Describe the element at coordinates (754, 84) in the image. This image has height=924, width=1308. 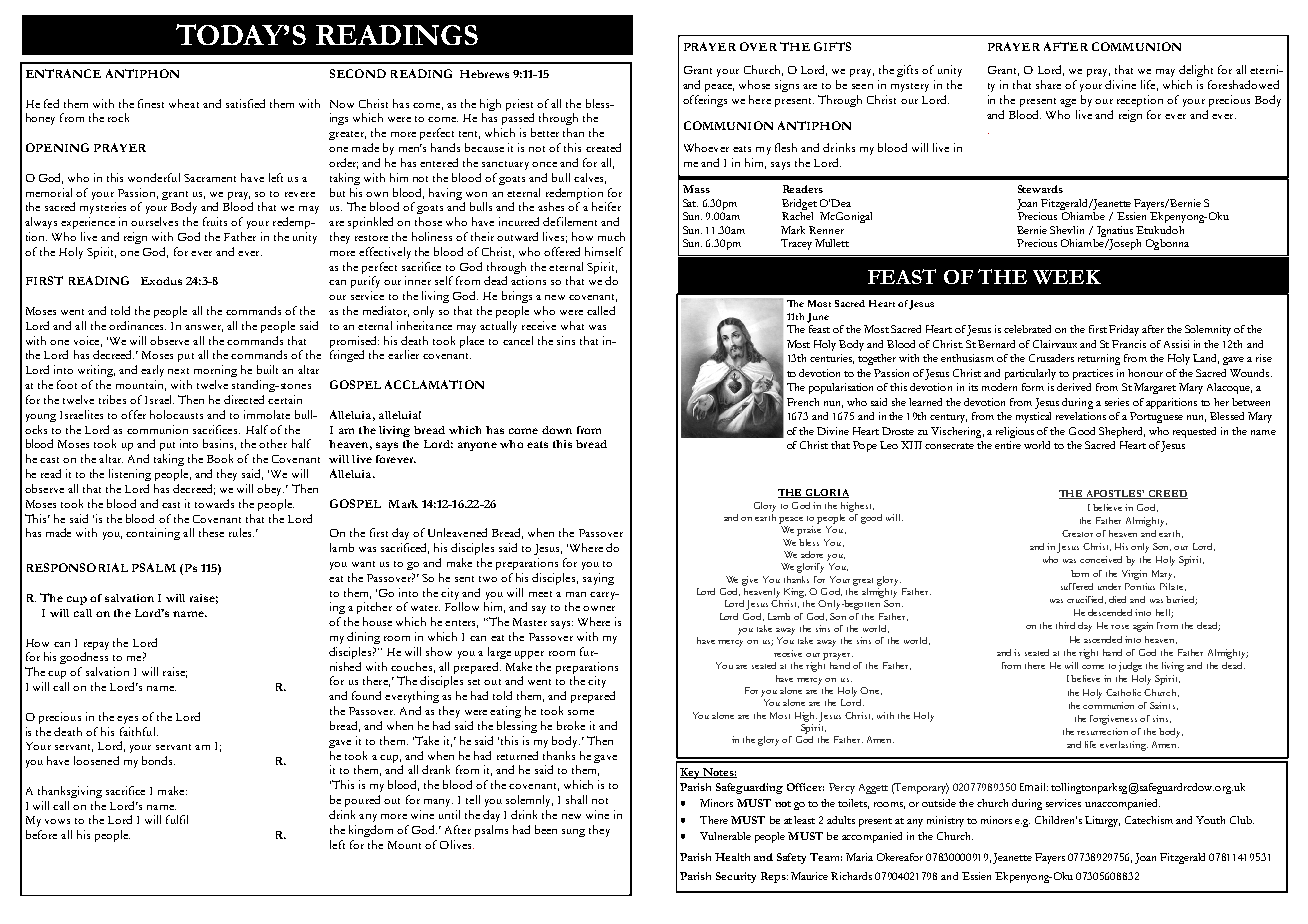
I see `whose` at that location.
